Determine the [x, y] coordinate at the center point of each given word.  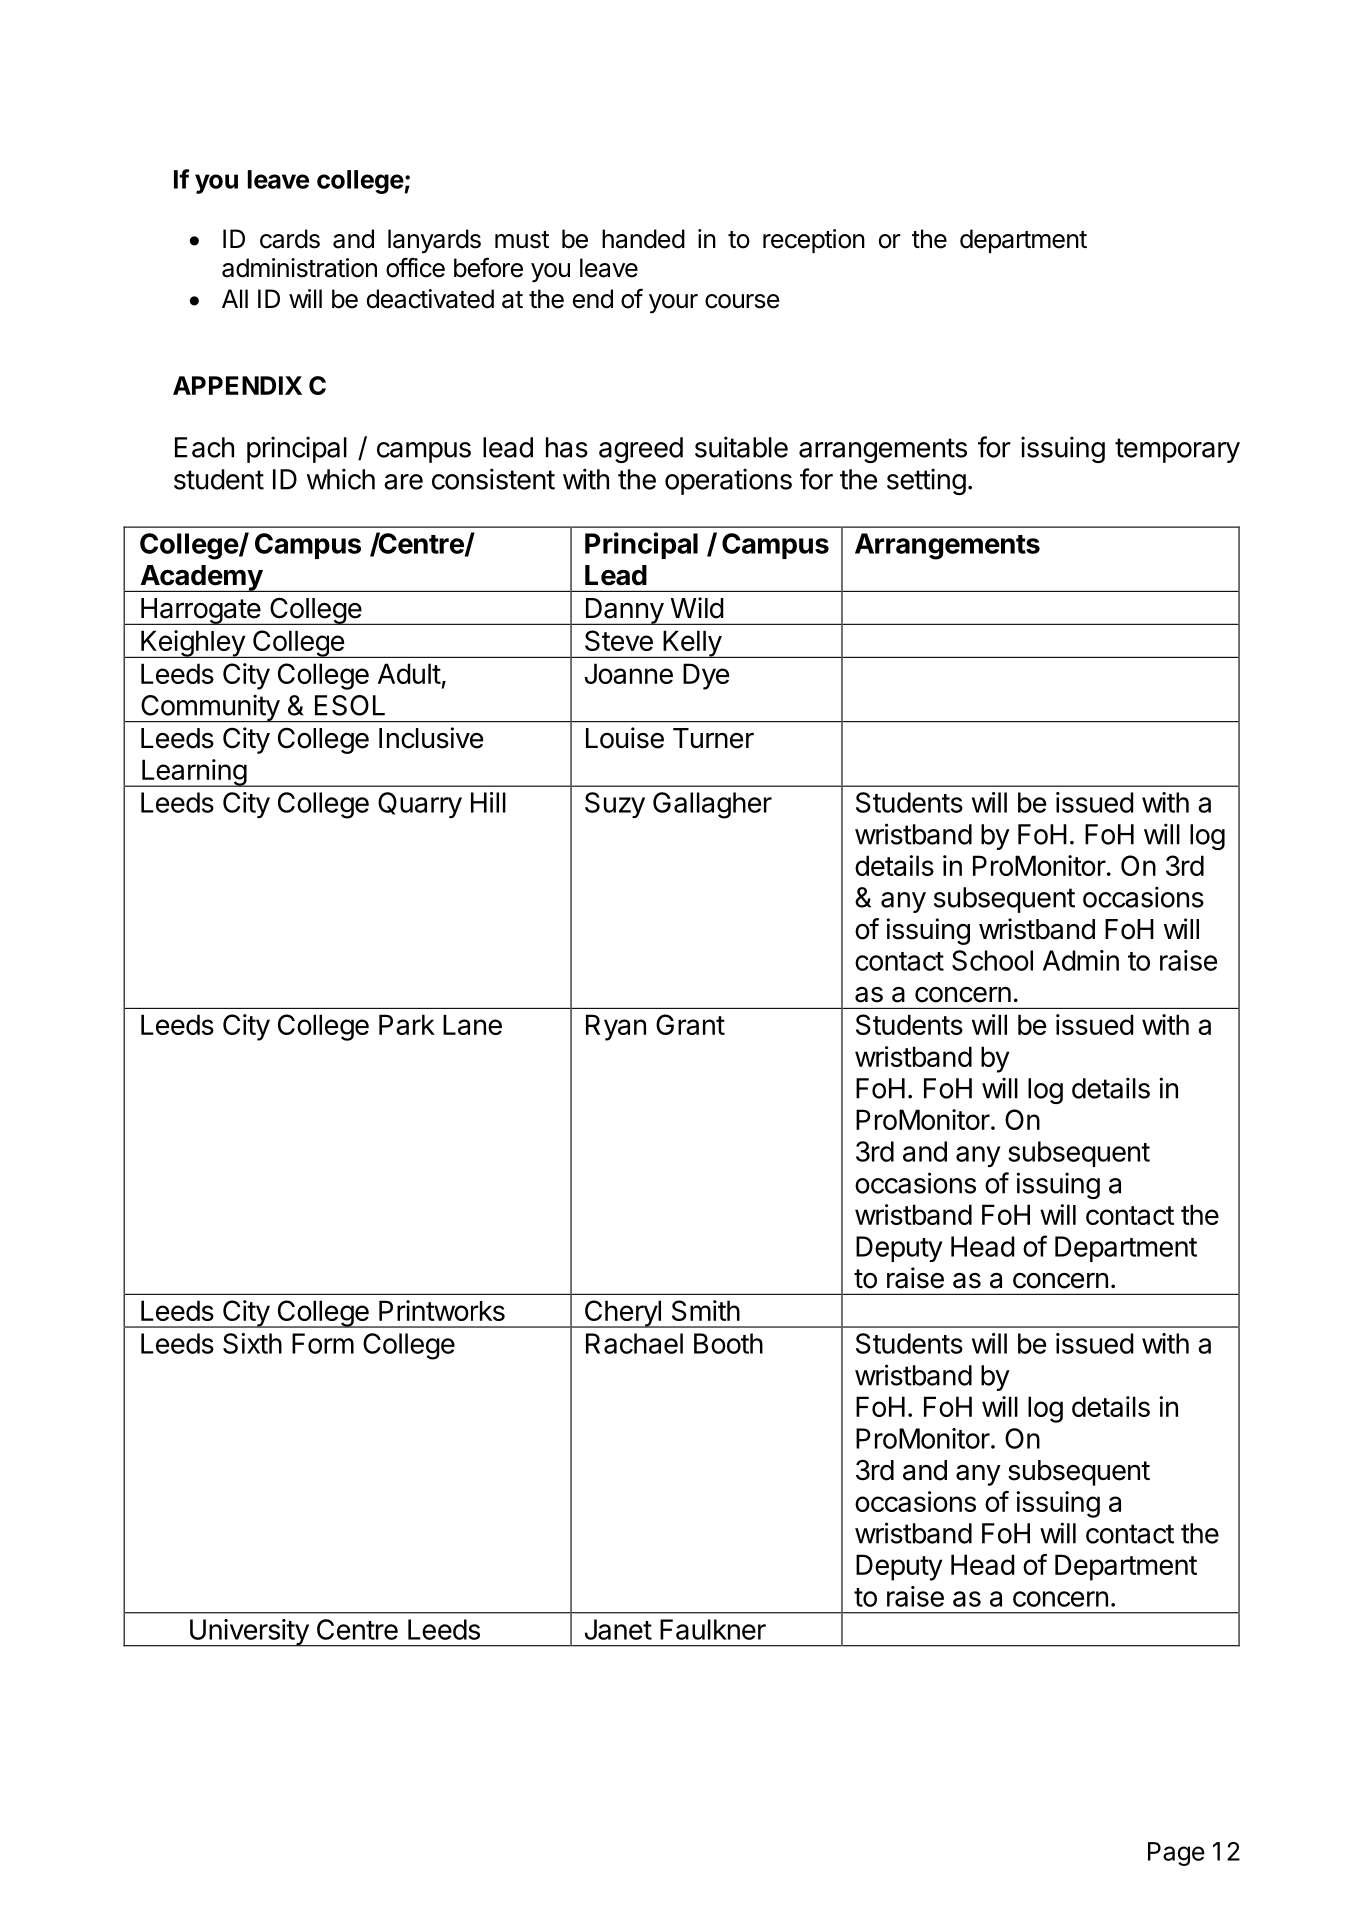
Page [1176, 1854]
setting [926, 481]
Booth [728, 1343]
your [673, 304]
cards [290, 239]
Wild [697, 608]
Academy [201, 578]
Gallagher [712, 805]
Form [323, 1343]
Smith [706, 1310]
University [248, 1633]
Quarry [420, 805]
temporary [1177, 450]
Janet [618, 1629]
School [992, 960]
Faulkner [713, 1629]
